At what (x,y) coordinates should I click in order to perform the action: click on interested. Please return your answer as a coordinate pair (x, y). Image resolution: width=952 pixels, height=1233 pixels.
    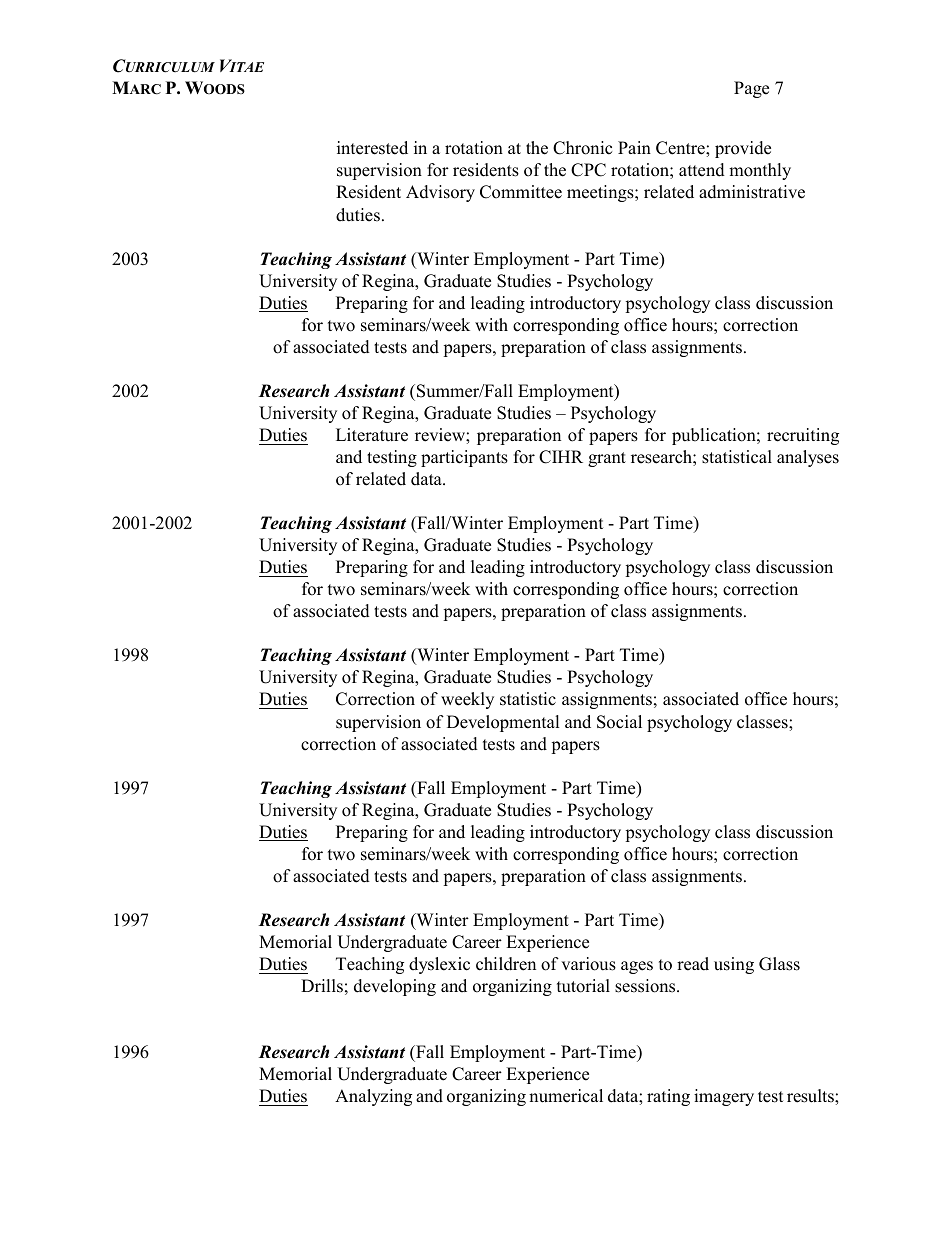
    Looking at the image, I should click on (372, 148).
